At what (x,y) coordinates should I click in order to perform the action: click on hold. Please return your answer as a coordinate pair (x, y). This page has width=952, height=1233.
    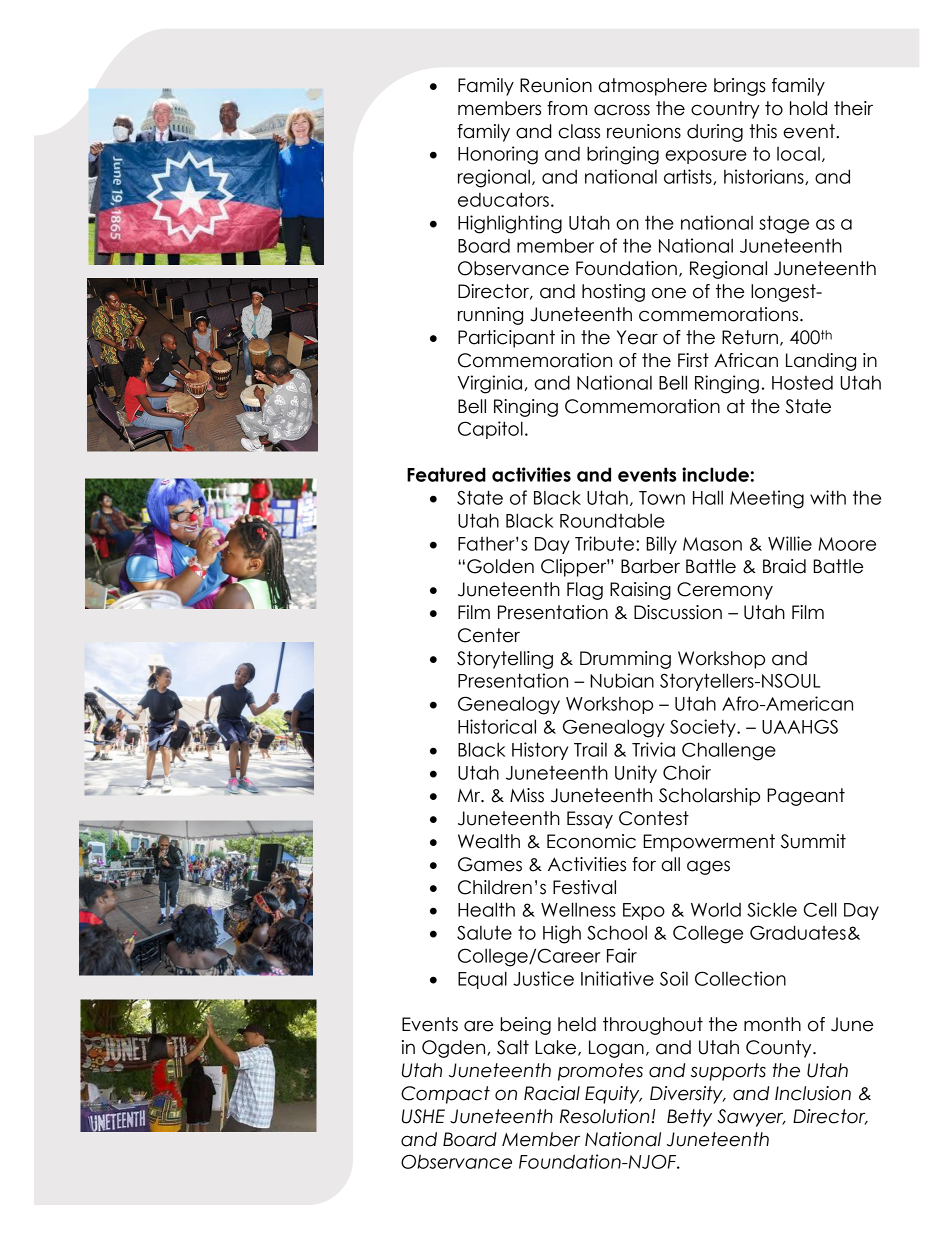
    Looking at the image, I should click on (808, 108).
